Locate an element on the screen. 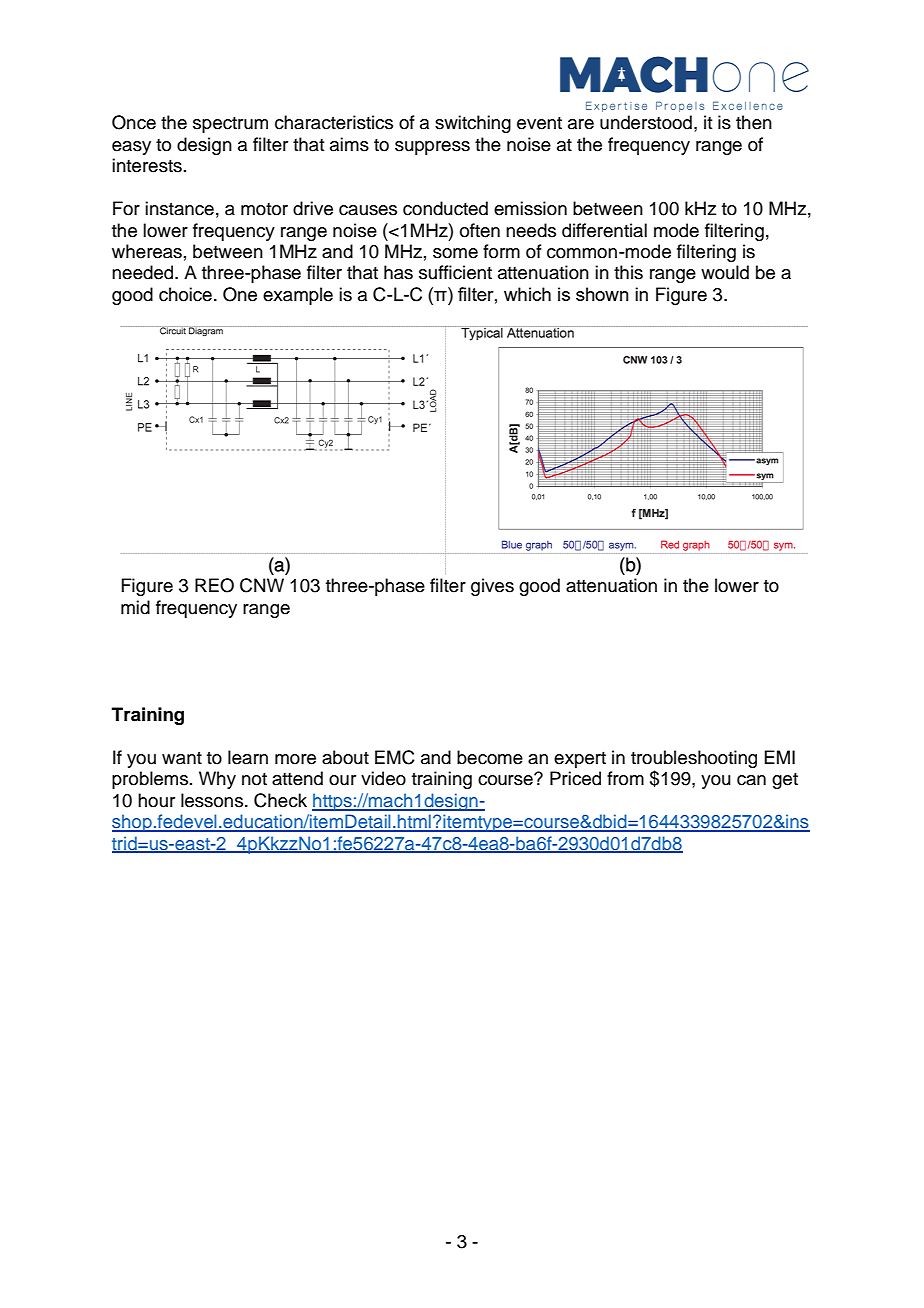 Image resolution: width=924 pixels, height=1308 pixels. then is located at coordinates (754, 122).
